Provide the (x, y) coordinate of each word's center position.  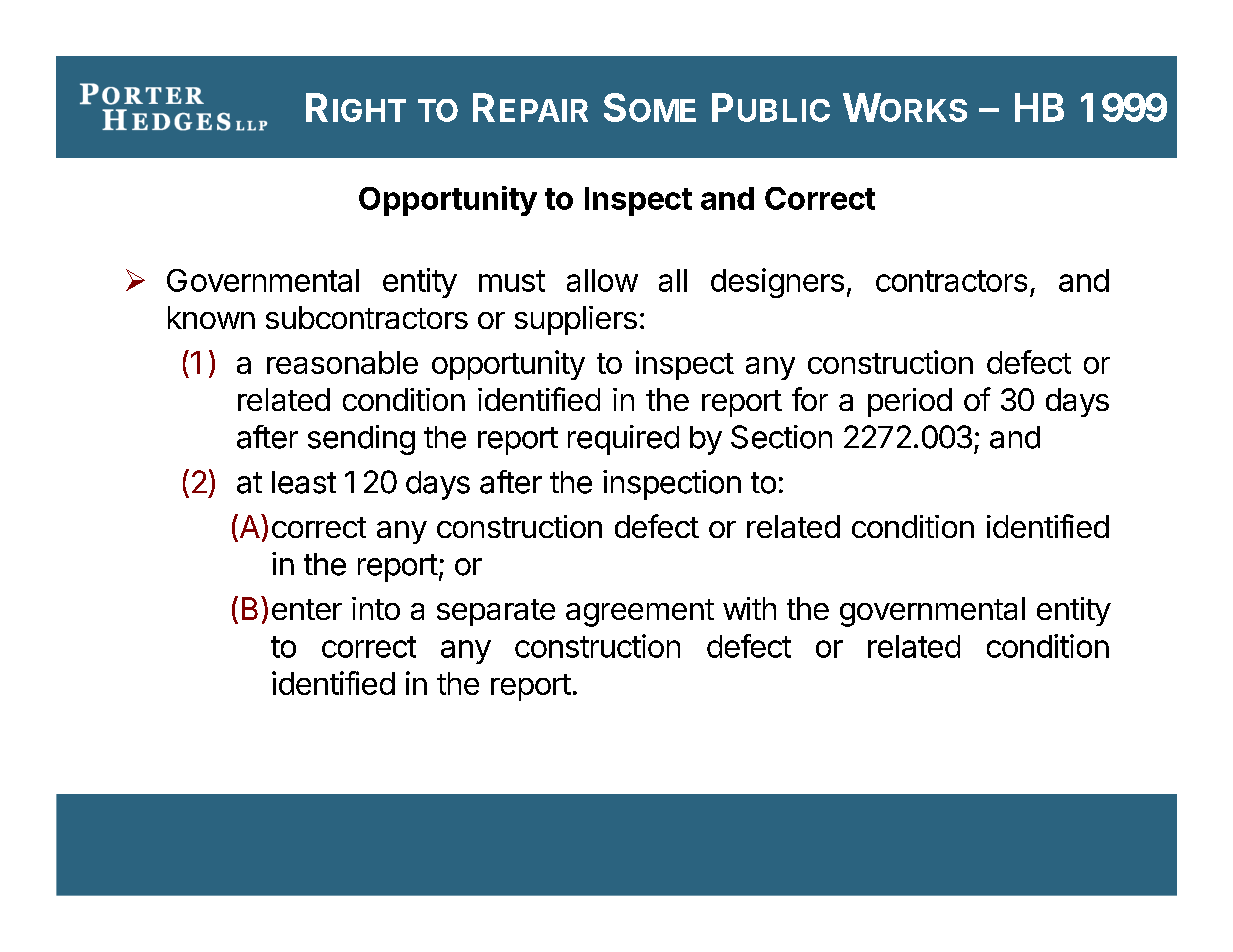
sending (361, 440)
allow (602, 280)
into (376, 608)
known (211, 317)
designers (777, 283)
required (623, 440)
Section (781, 437)
